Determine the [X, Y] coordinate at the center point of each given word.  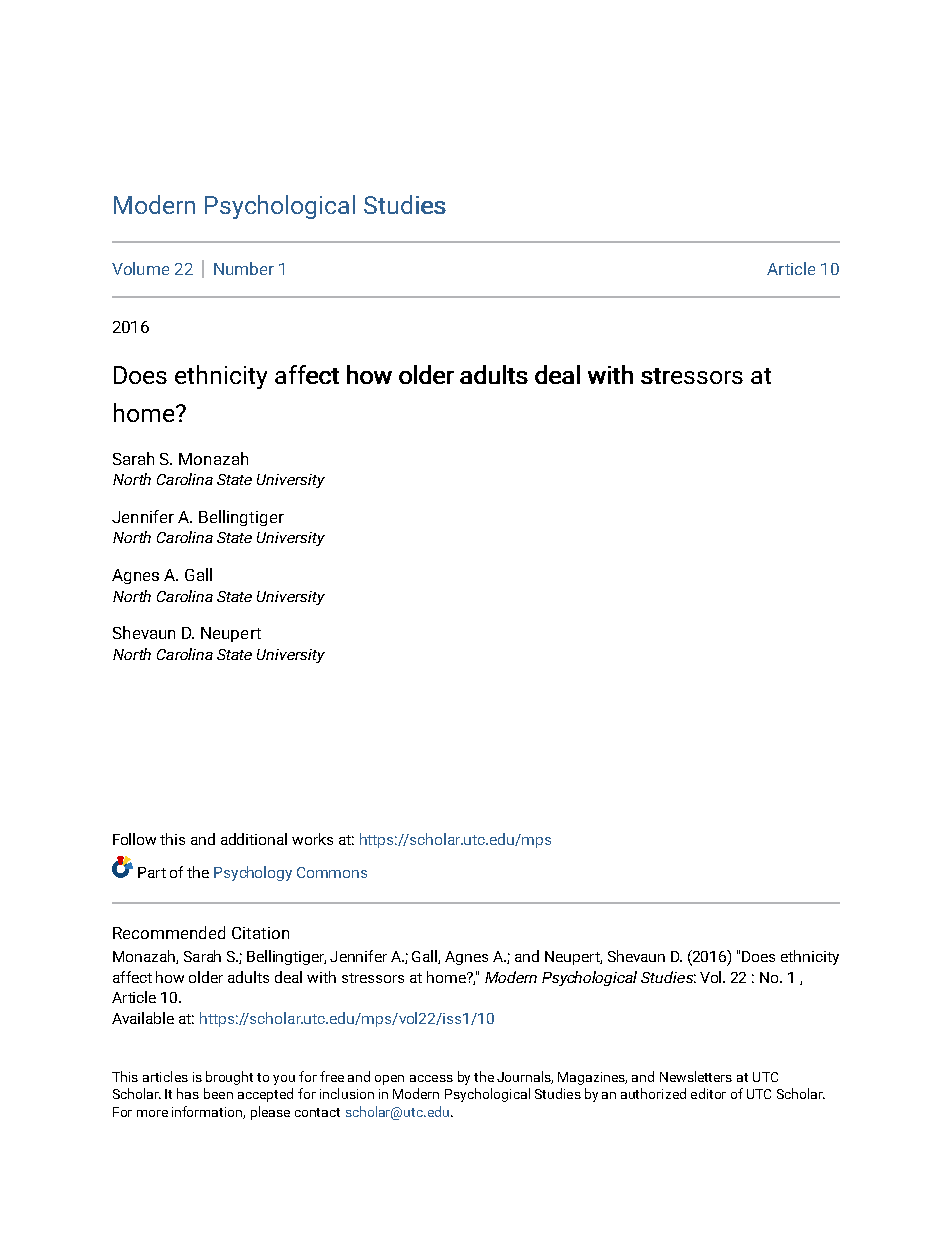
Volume [140, 268]
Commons [332, 872]
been [218, 1093]
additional [254, 839]
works [312, 839]
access [431, 1078]
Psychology [253, 873]
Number [244, 268]
